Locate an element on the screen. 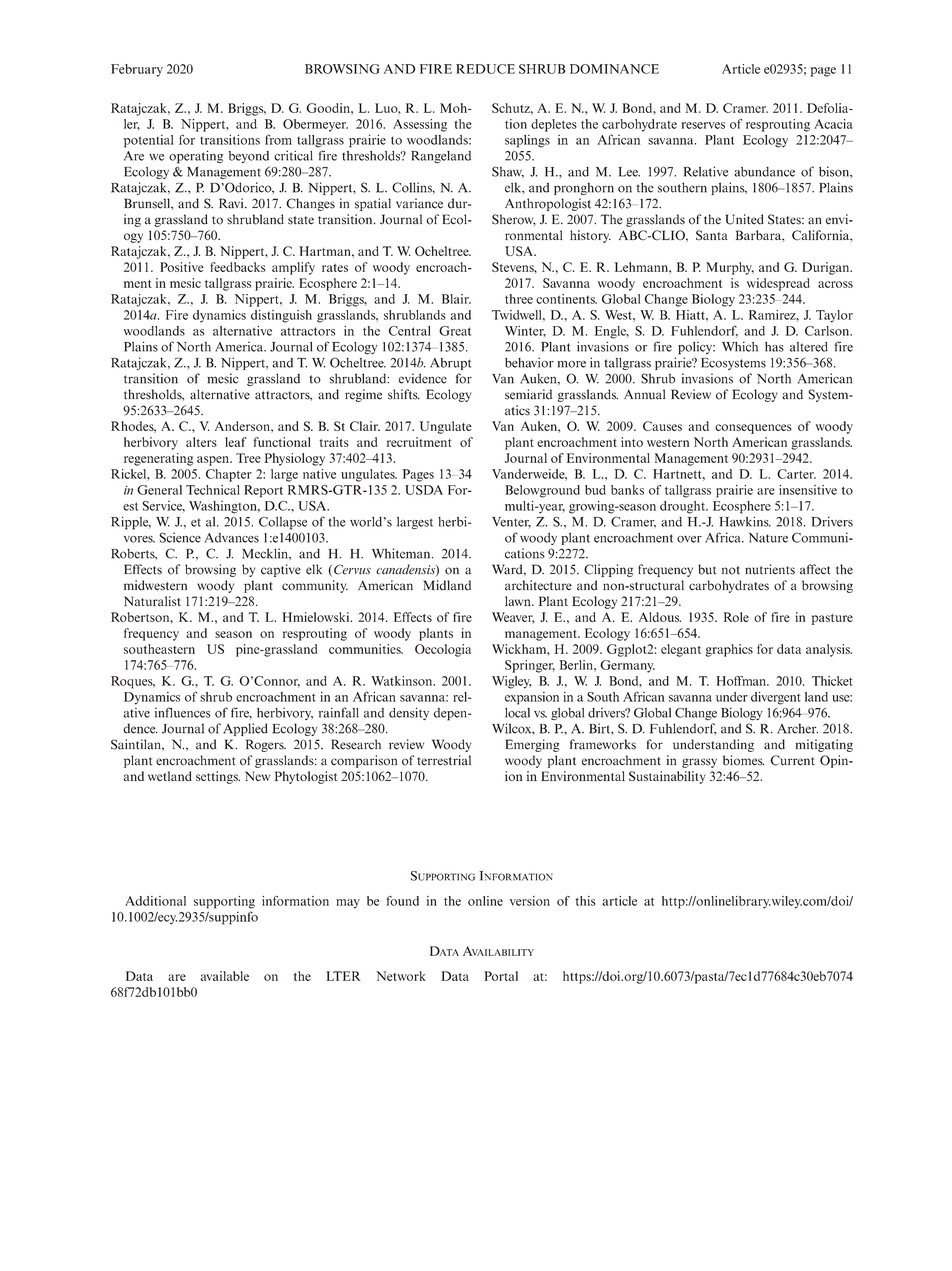  available is located at coordinates (225, 976).
